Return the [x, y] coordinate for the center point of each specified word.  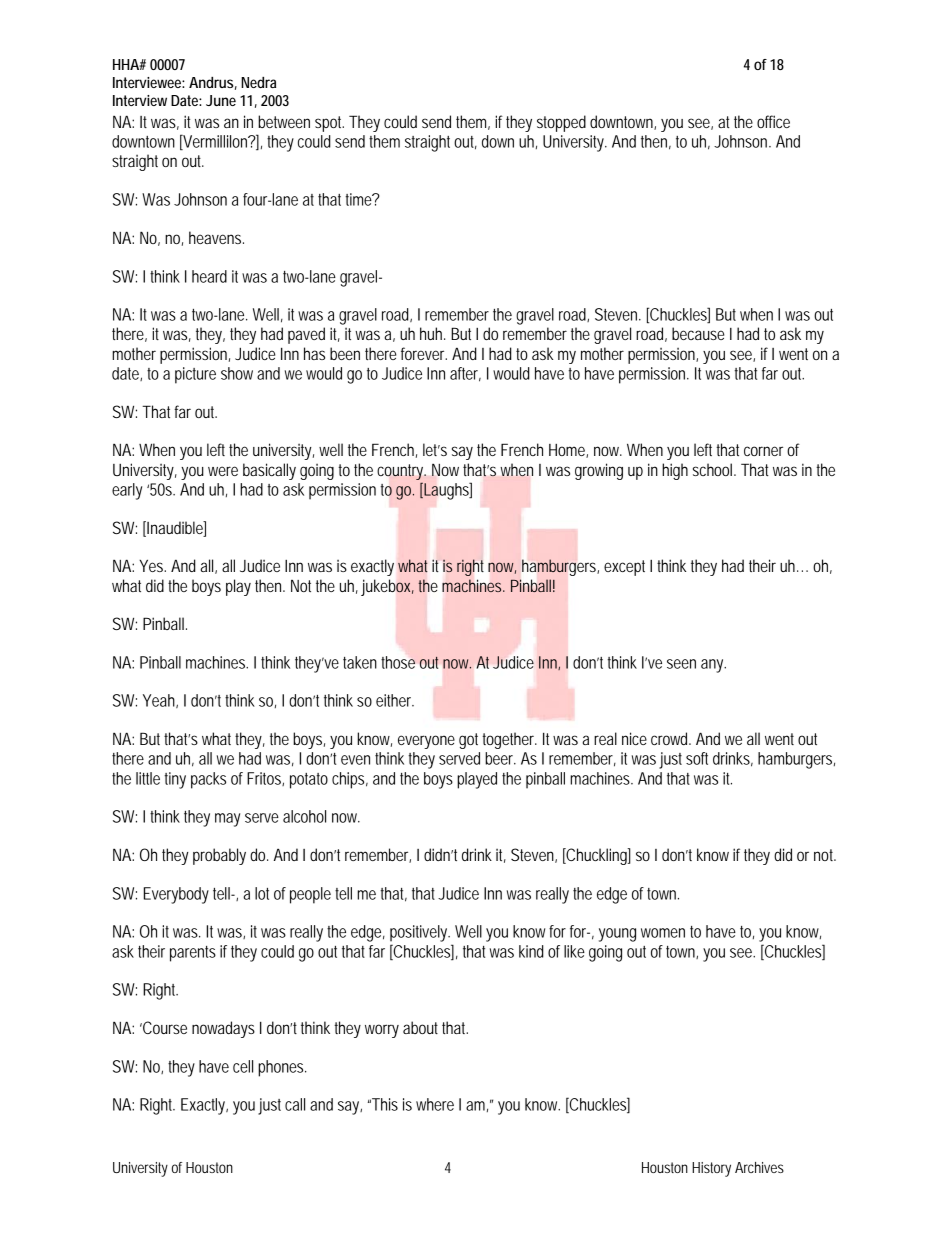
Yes [152, 565]
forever [424, 353]
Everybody [176, 895]
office [773, 121]
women [663, 933]
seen [681, 664]
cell [243, 1066]
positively [419, 933]
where [435, 1104]
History [711, 1169]
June [221, 100]
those [398, 662]
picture [195, 375]
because [698, 333]
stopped [561, 123]
